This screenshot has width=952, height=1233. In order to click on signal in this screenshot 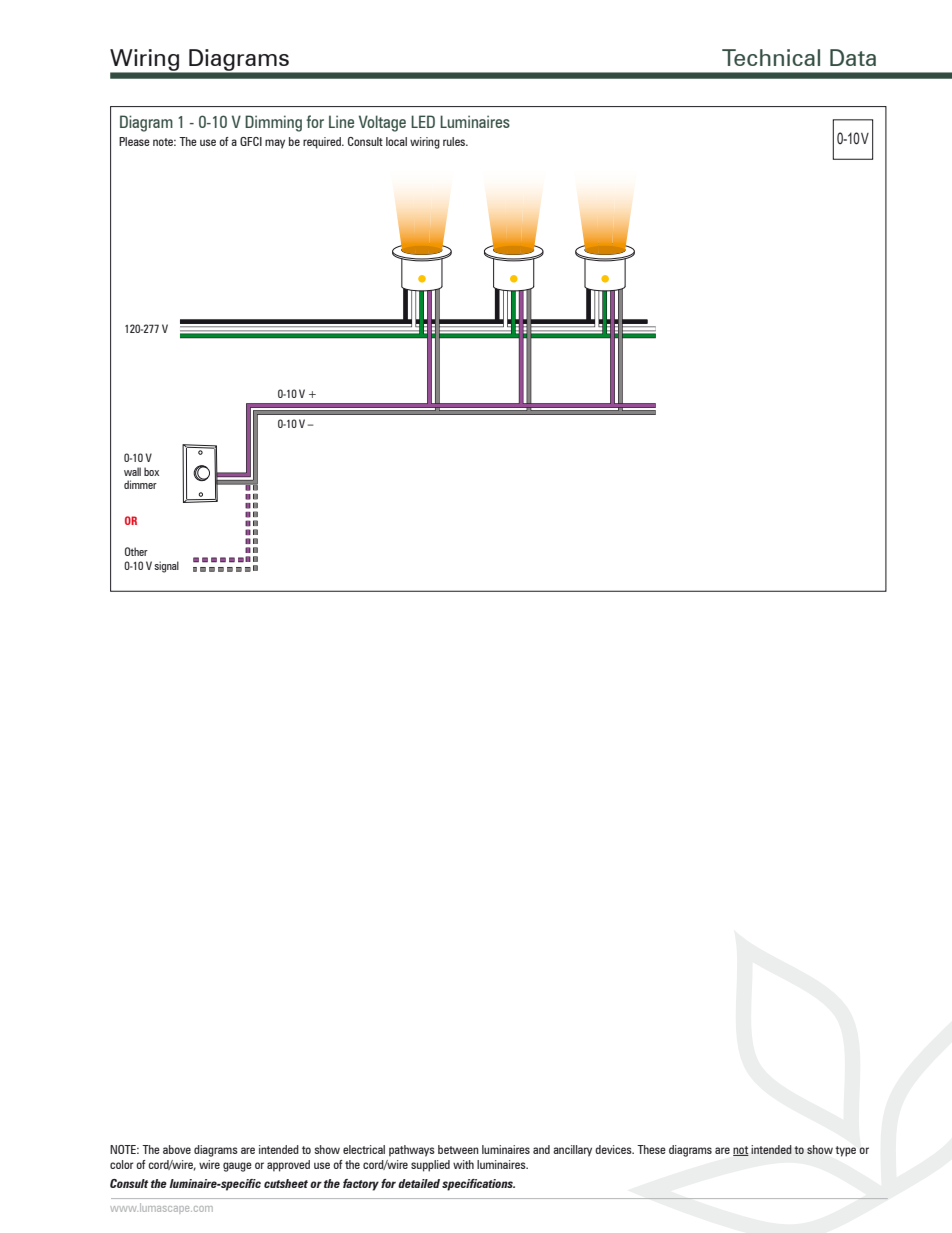, I will do `click(166, 567)`.
